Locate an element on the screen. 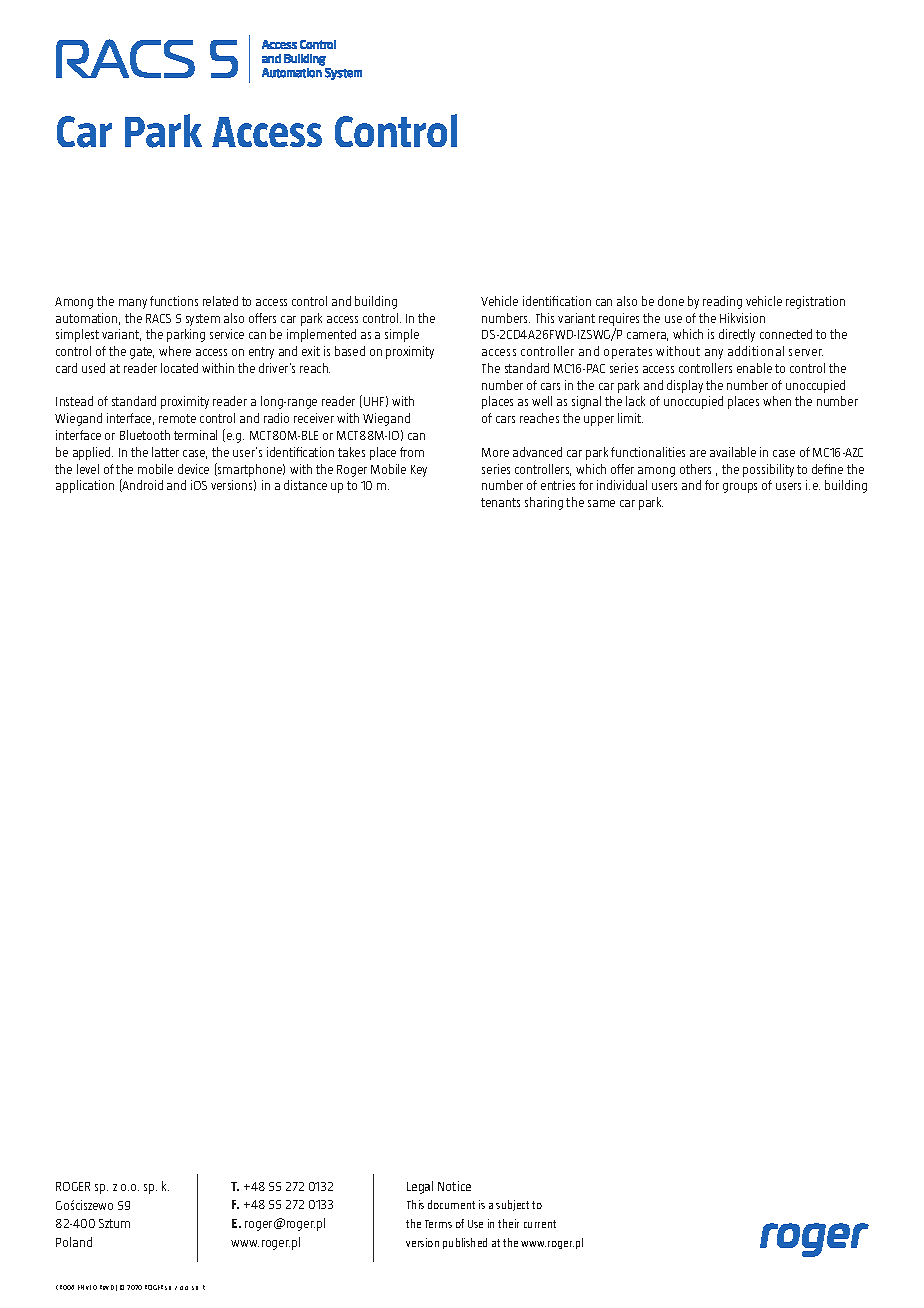 This screenshot has height=1308, width=924. RACS is located at coordinates (158, 318).
